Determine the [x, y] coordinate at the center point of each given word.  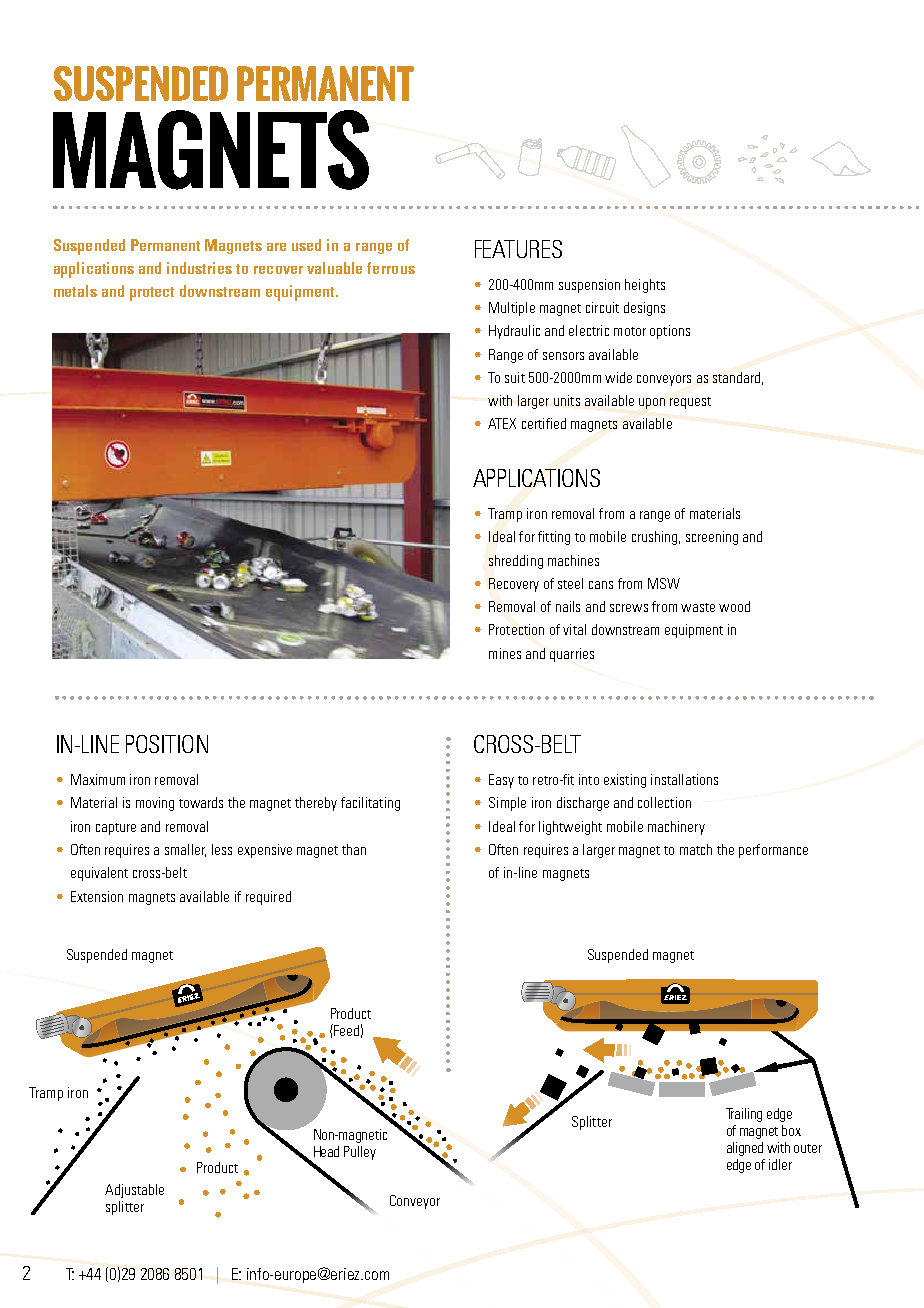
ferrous [391, 268]
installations [684, 779]
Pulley [360, 1153]
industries [199, 268]
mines [505, 653]
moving [155, 804]
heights [645, 286]
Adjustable [134, 1191]
